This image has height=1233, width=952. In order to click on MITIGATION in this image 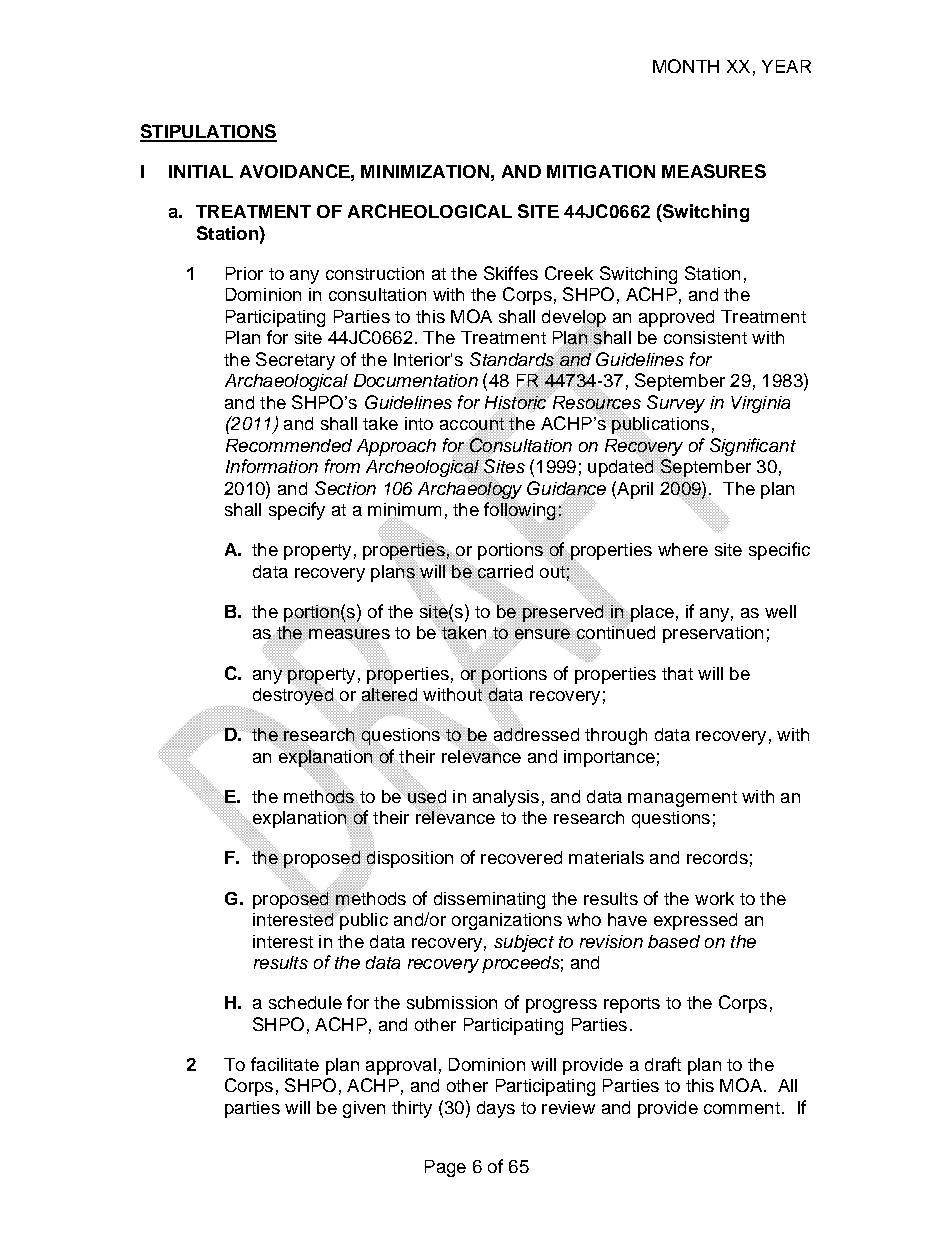, I will do `click(601, 171)`.
